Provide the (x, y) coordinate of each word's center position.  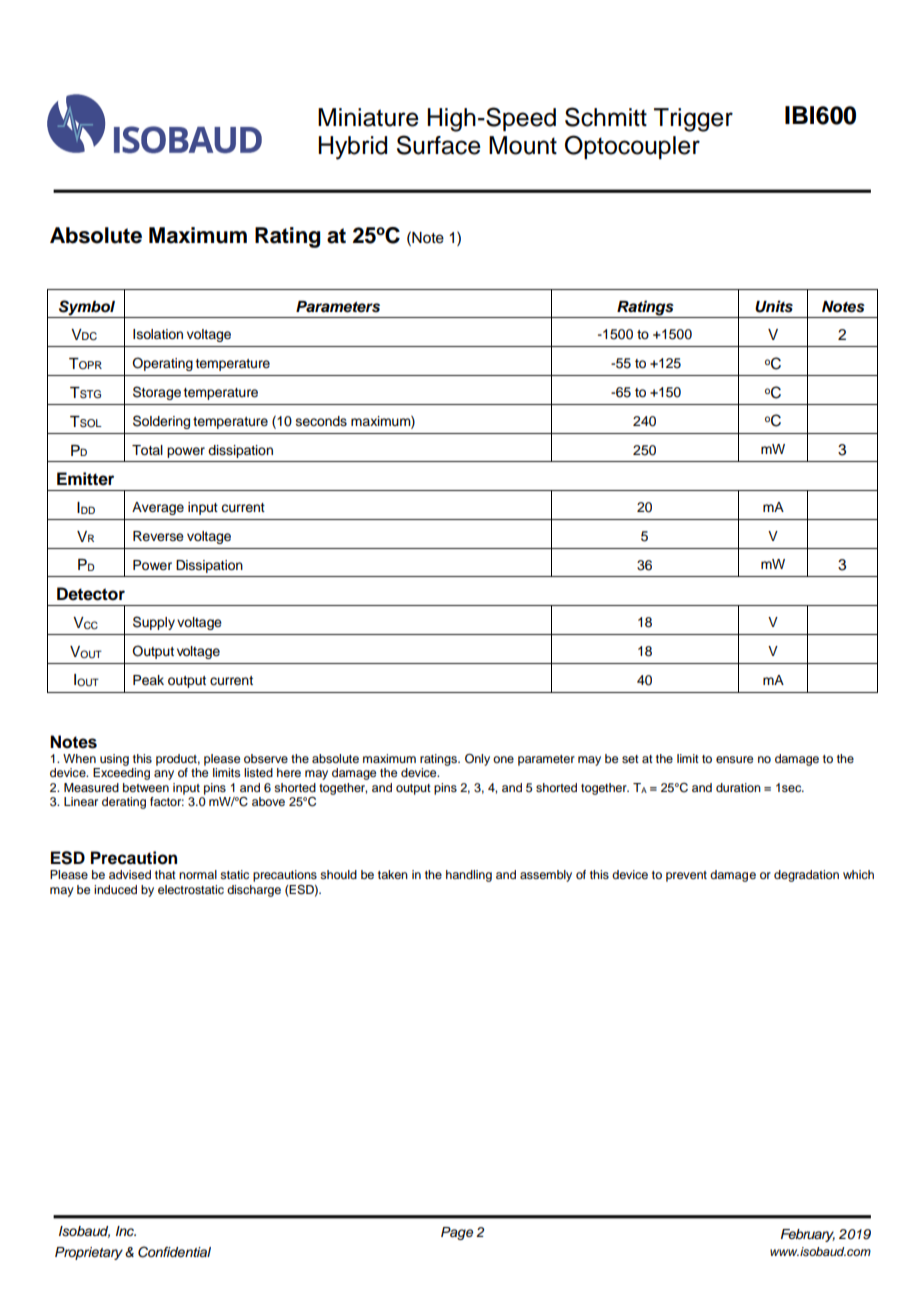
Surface (439, 145)
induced (115, 889)
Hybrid (352, 148)
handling (469, 876)
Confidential (174, 1252)
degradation (806, 876)
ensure (734, 759)
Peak (148, 680)
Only (477, 760)
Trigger (693, 120)
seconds (321, 421)
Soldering (161, 422)
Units (774, 306)
